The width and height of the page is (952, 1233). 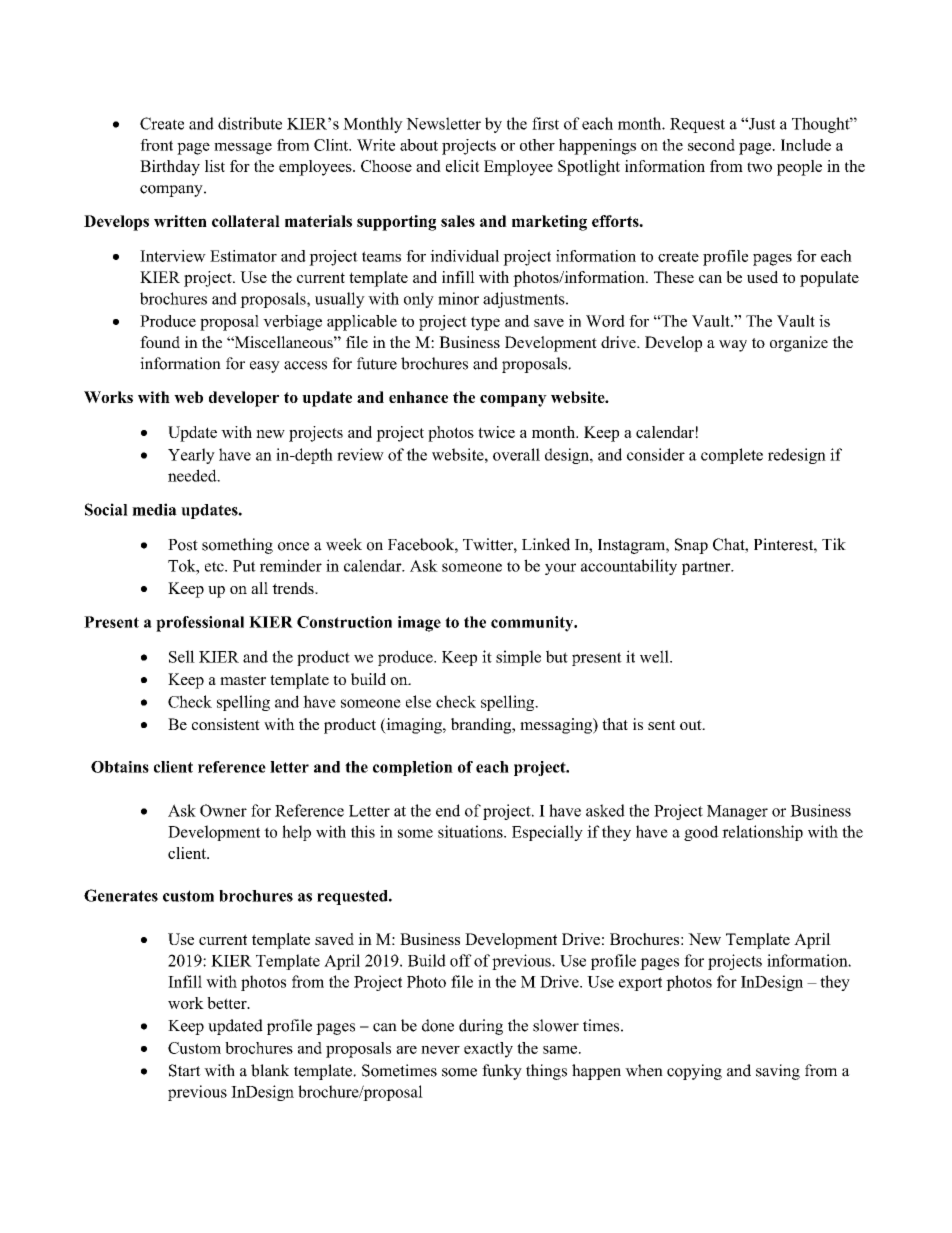 What do you see at coordinates (419, 624) in the page?
I see `image` at bounding box center [419, 624].
